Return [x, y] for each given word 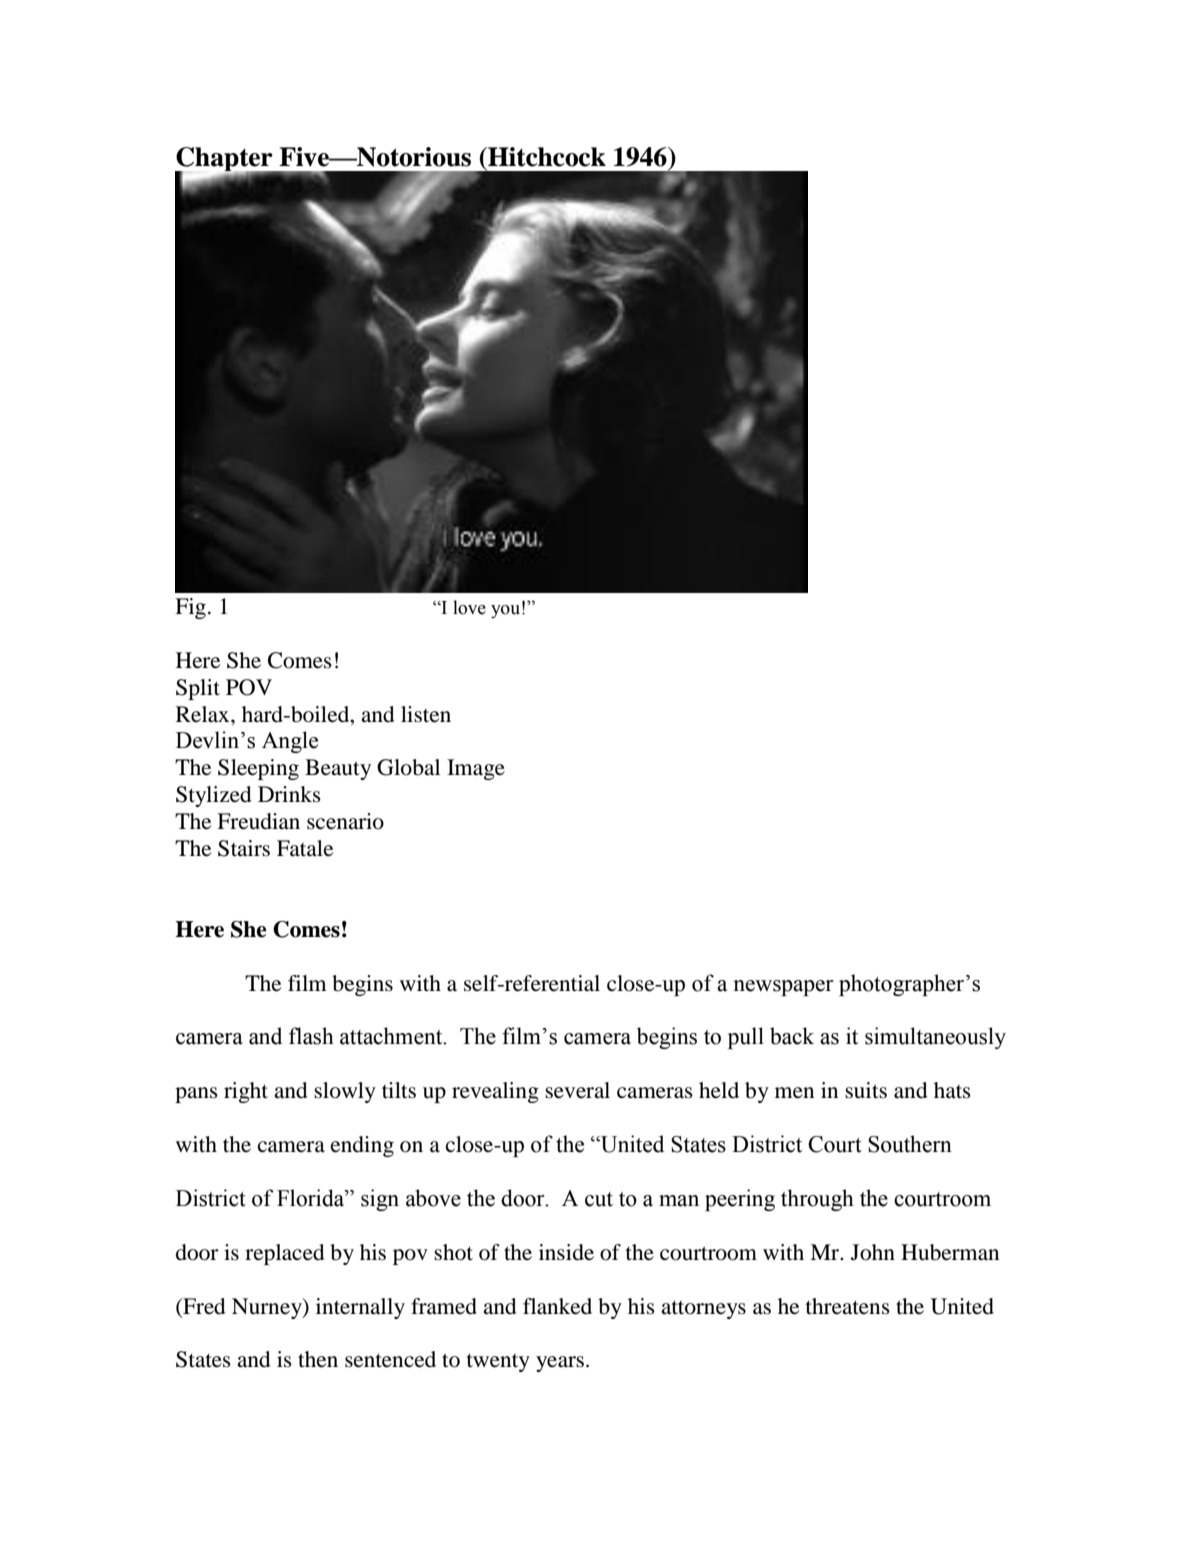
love [469, 607]
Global [408, 767]
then [318, 1359]
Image [476, 769]
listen [426, 714]
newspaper [783, 988]
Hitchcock [546, 157]
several [577, 1090]
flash [311, 1036]
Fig [190, 608]
